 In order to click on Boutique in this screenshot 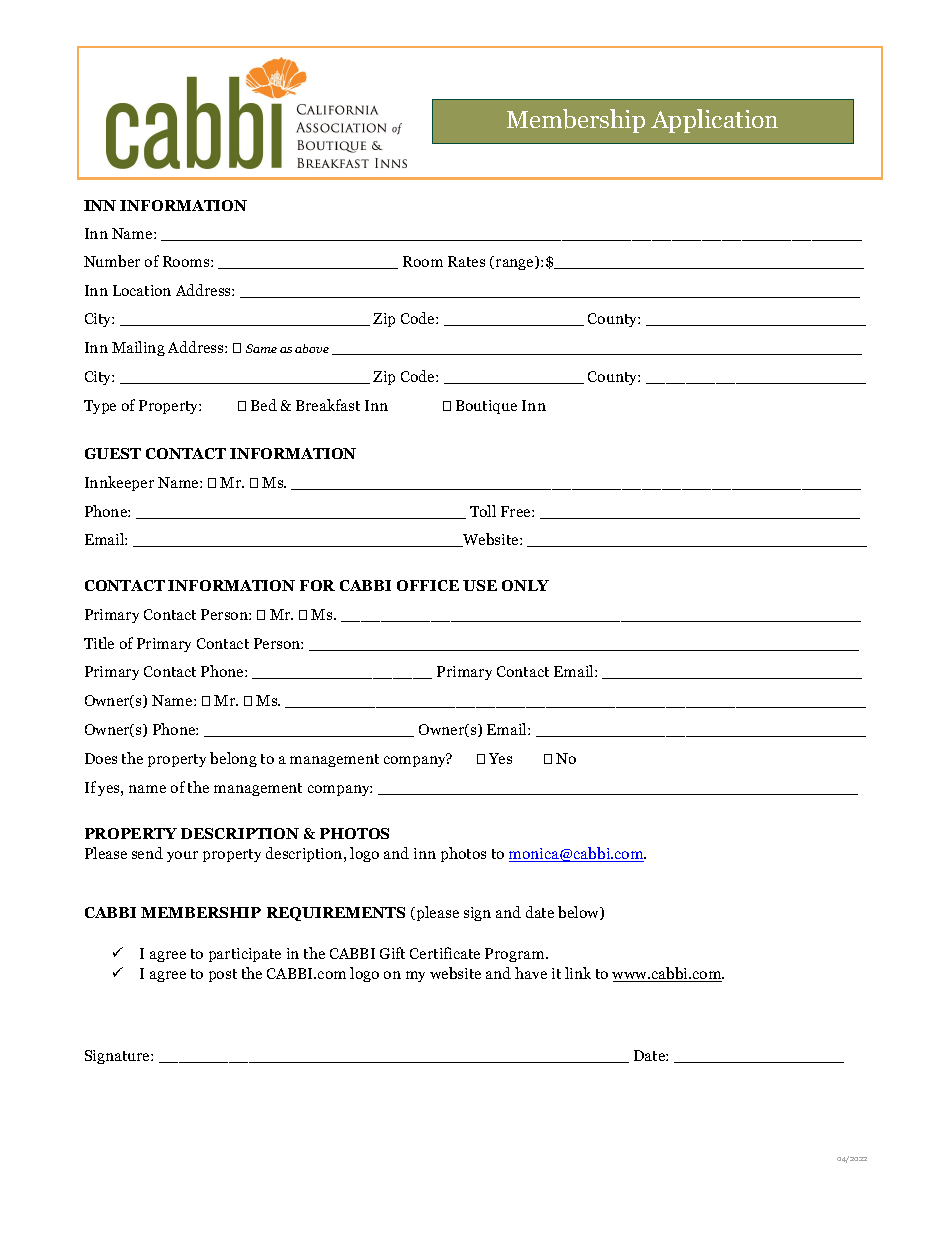, I will do `click(486, 407)`.
